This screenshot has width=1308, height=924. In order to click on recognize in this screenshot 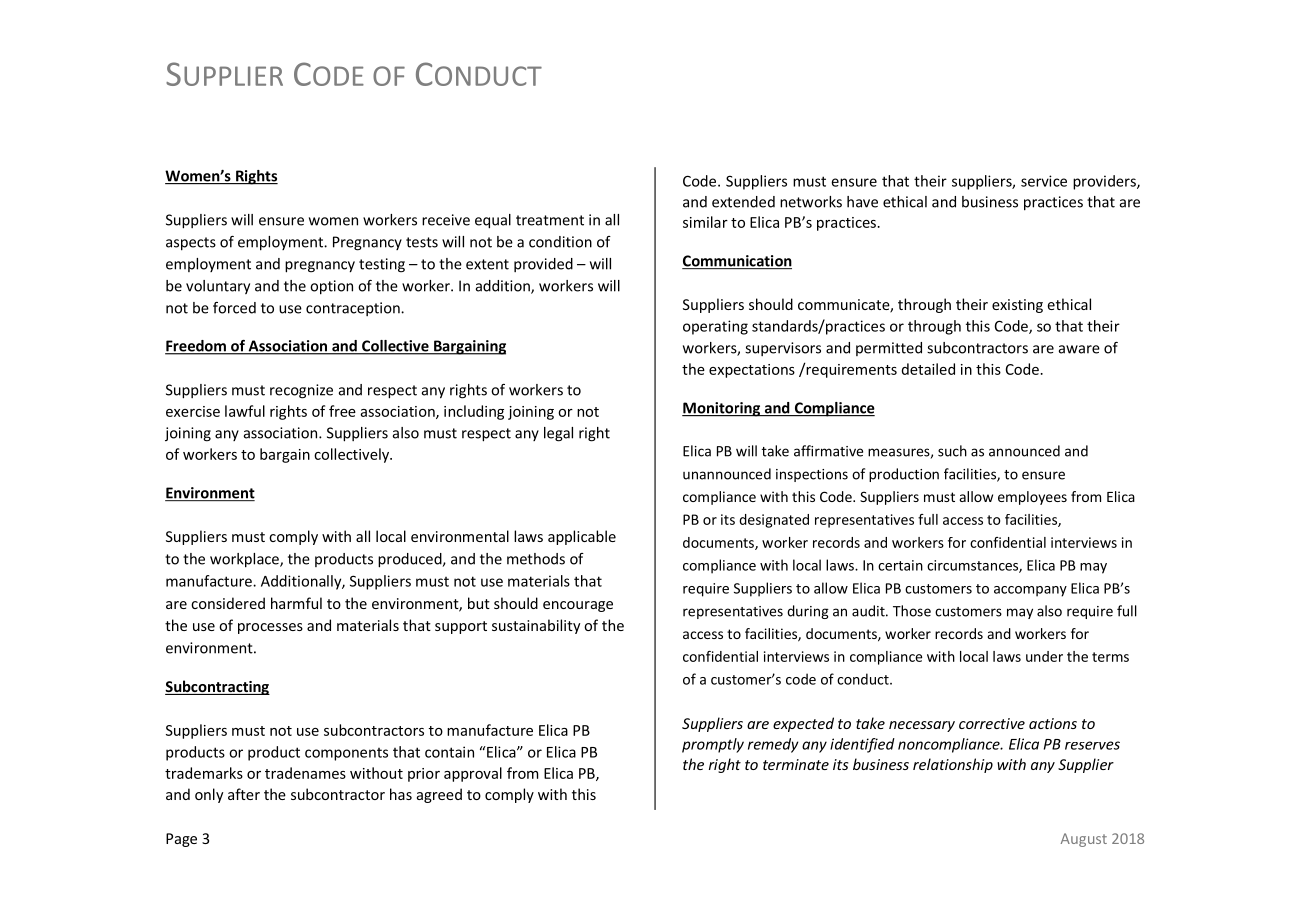, I will do `click(301, 391)`.
